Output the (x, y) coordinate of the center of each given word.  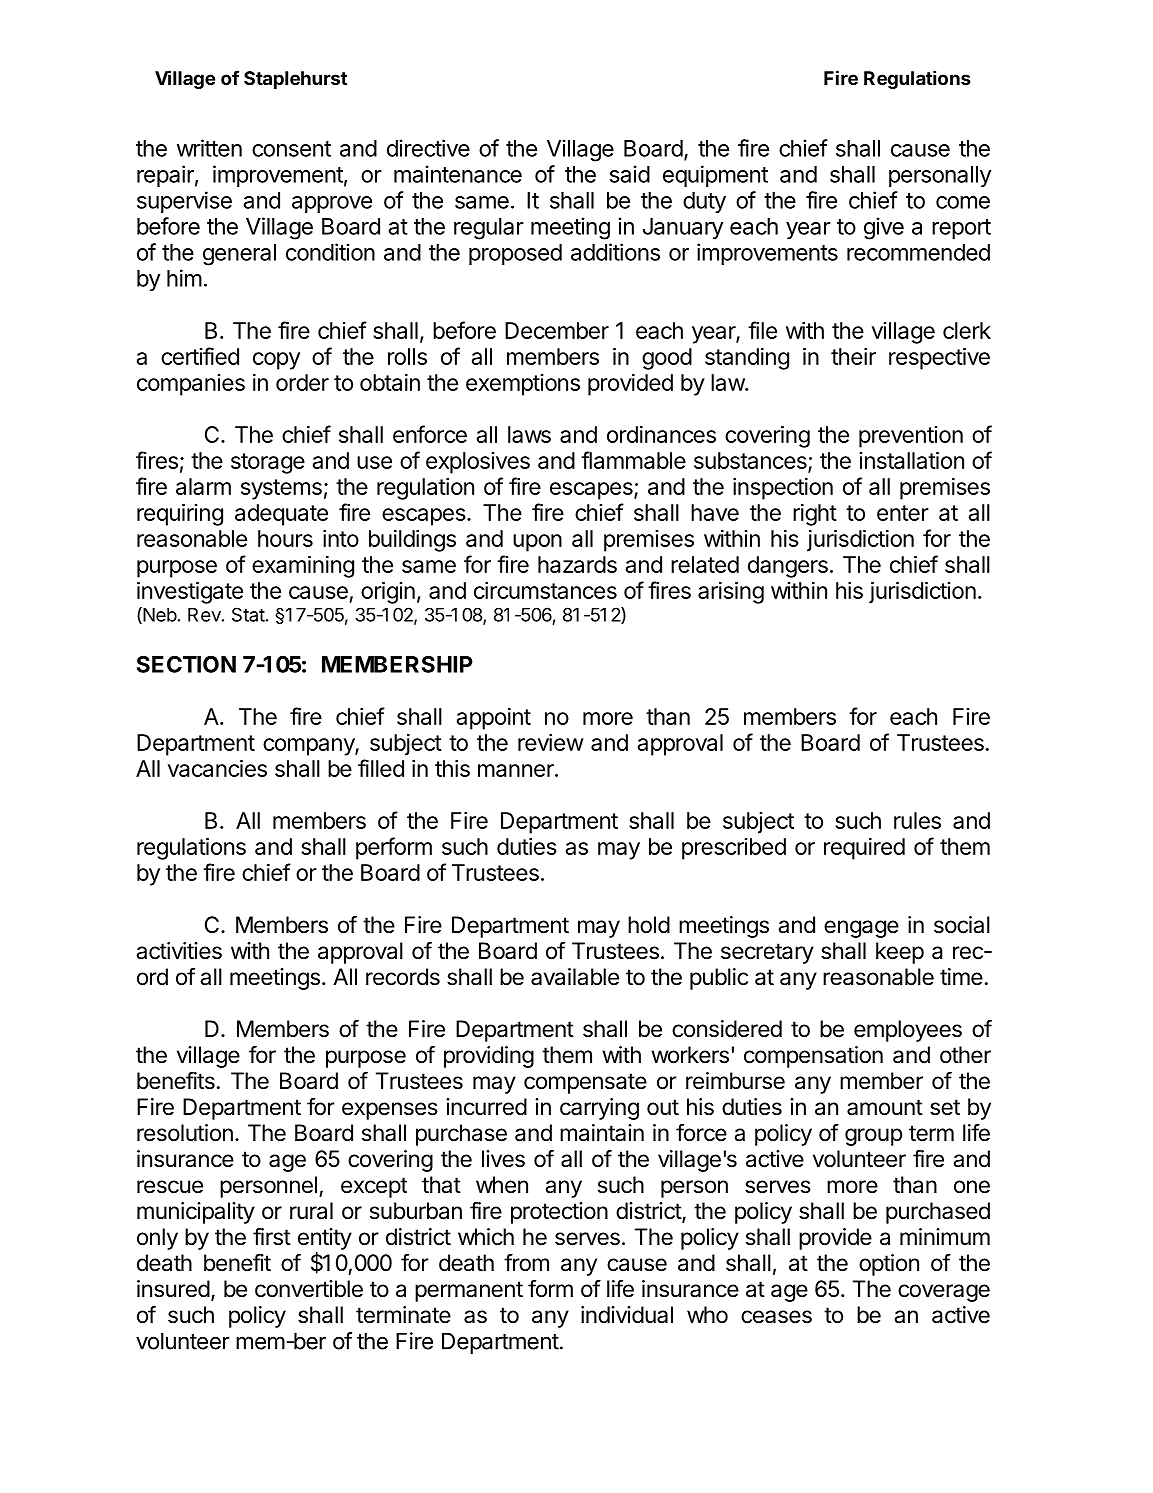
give (884, 228)
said (630, 174)
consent (291, 149)
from (526, 1262)
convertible (309, 1289)
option (889, 1265)
